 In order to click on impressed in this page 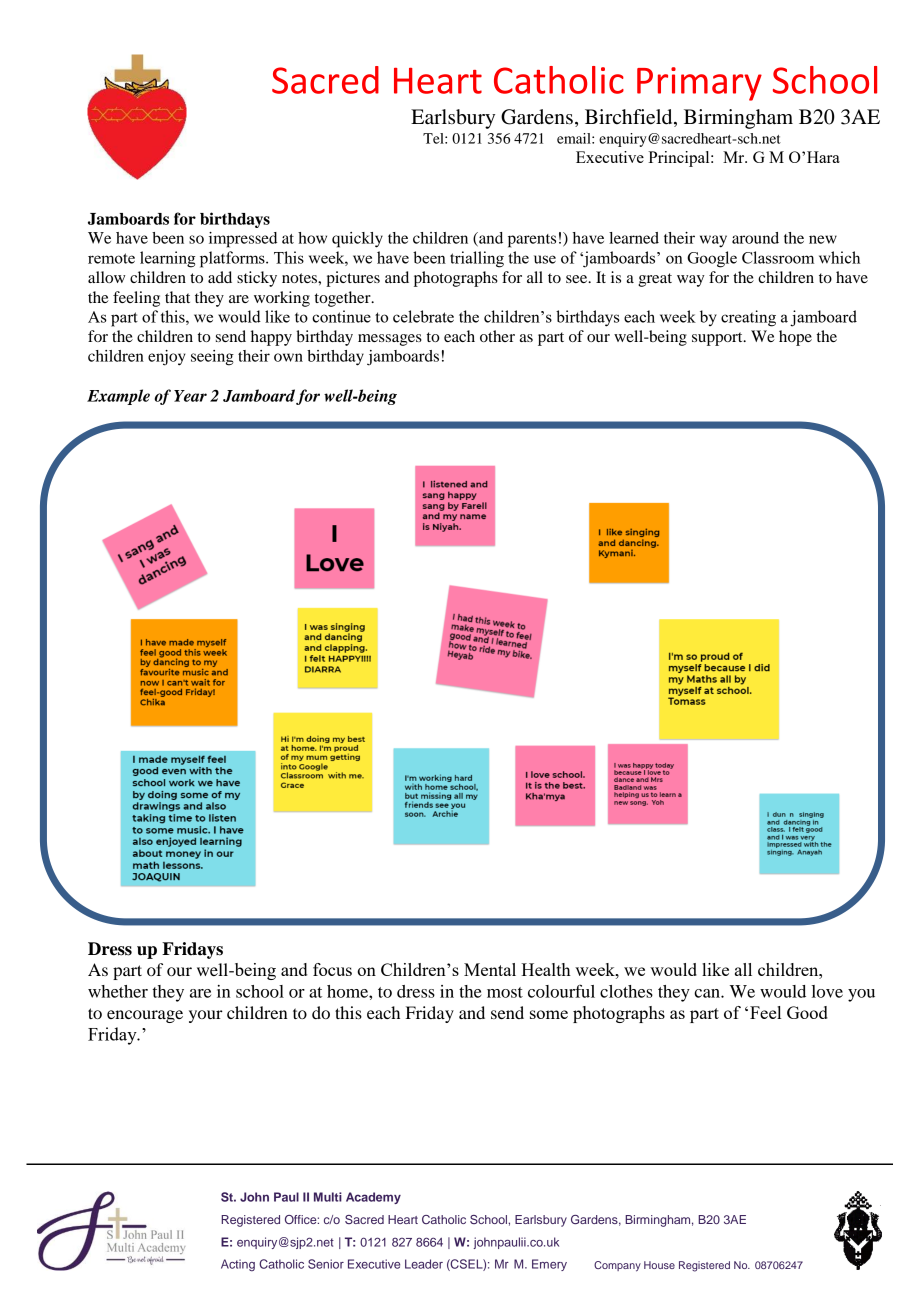, I will do `click(243, 240)`.
